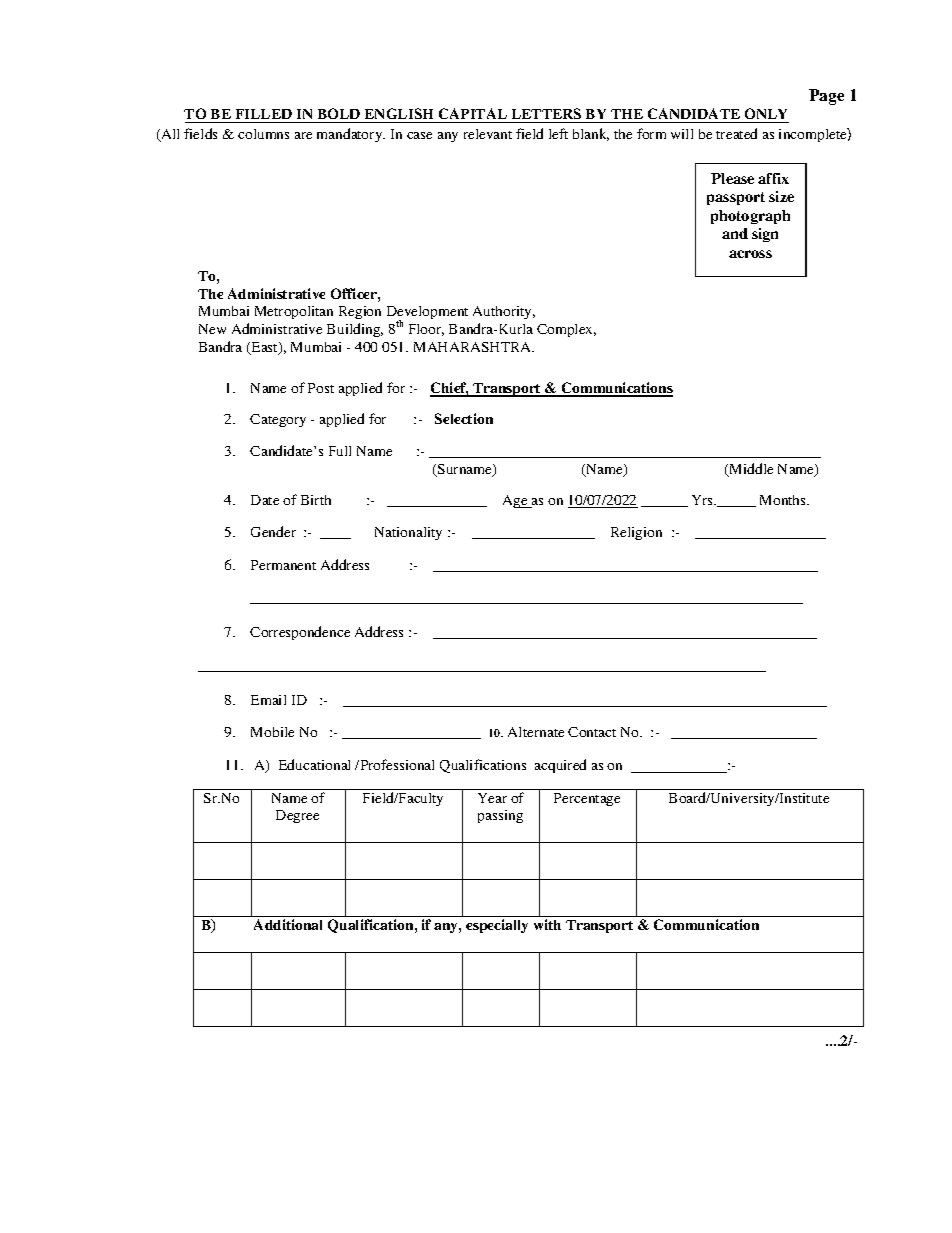  I want to click on Post, so click(321, 388).
